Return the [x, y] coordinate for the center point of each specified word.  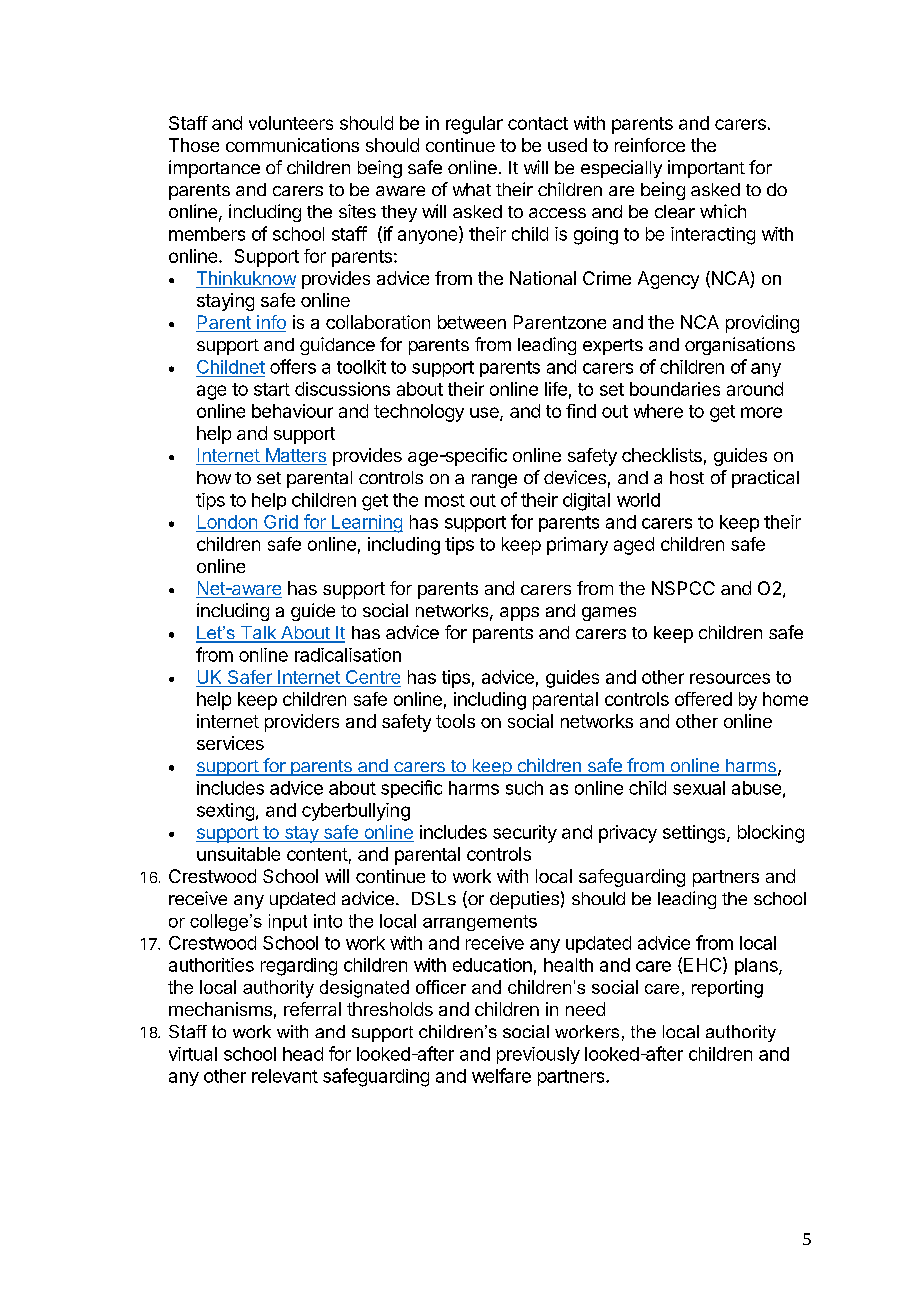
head [303, 1054]
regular [474, 125]
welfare [501, 1075]
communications [292, 145]
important [706, 169]
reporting [727, 989]
